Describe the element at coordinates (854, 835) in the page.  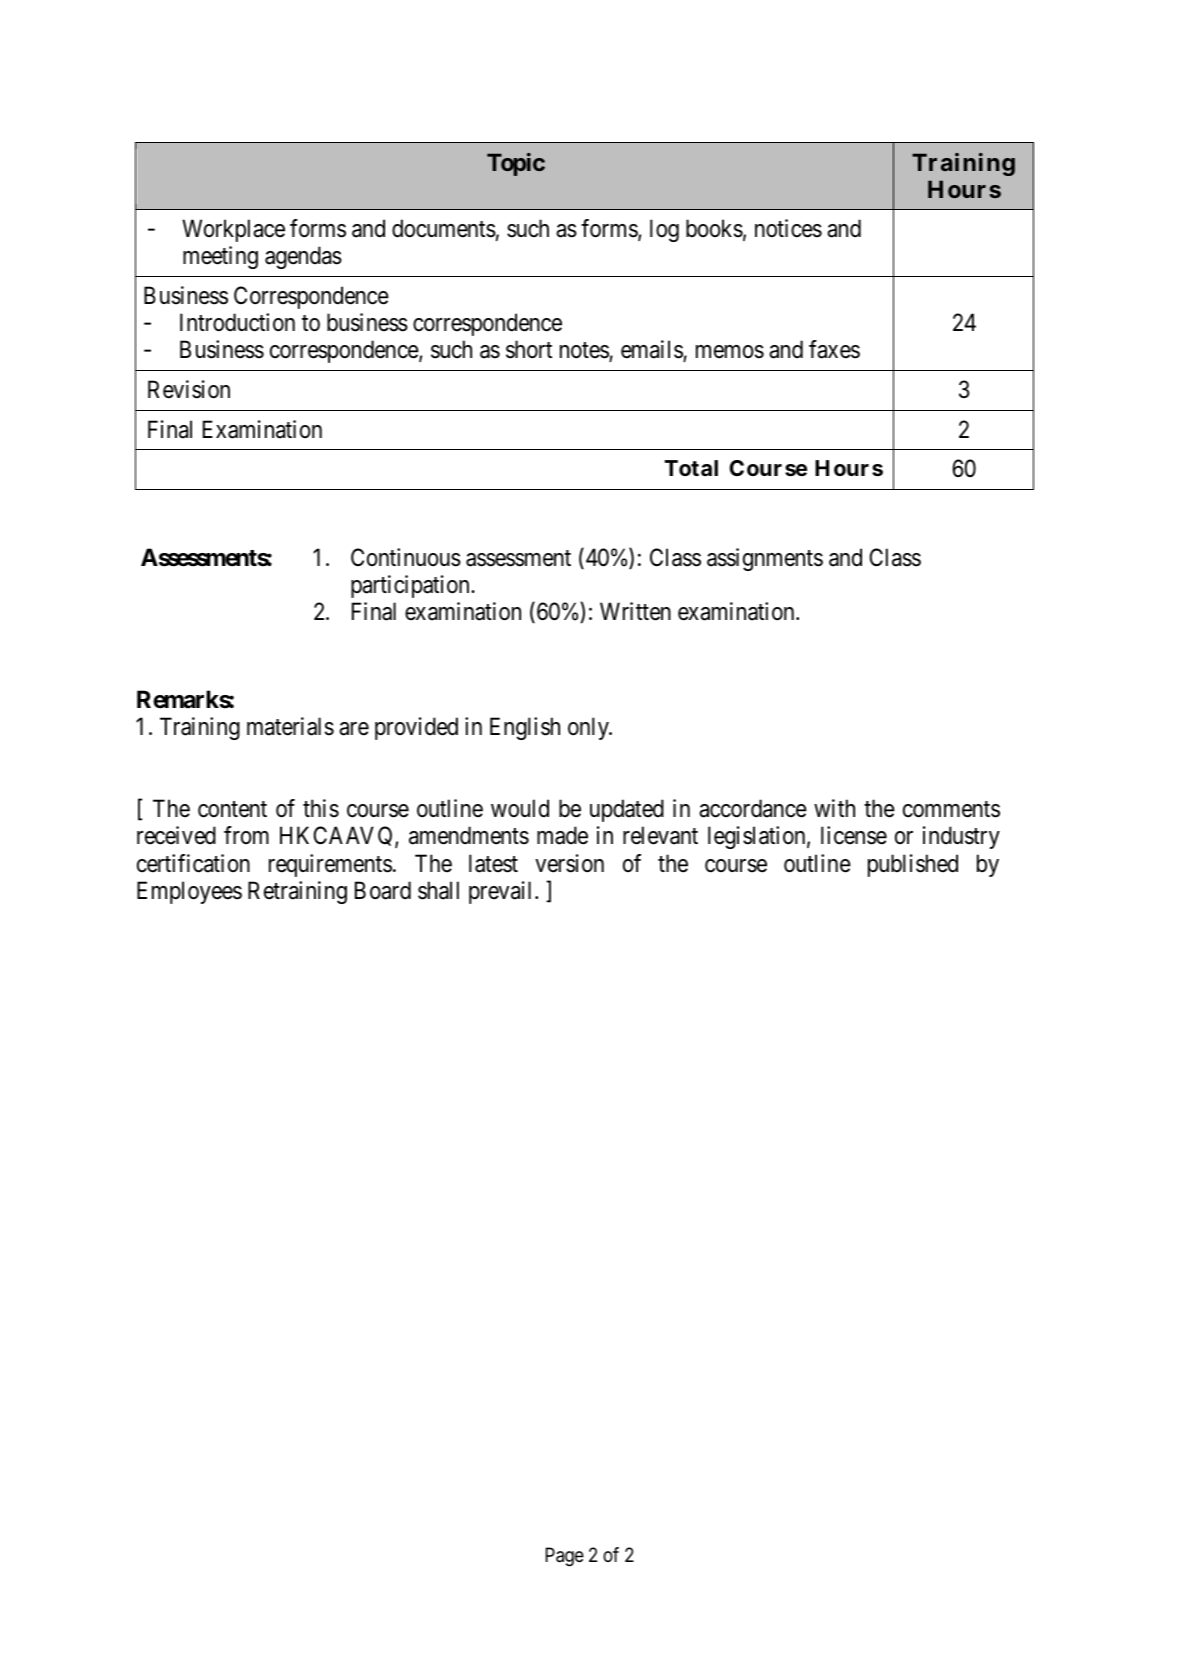
I see `license` at that location.
